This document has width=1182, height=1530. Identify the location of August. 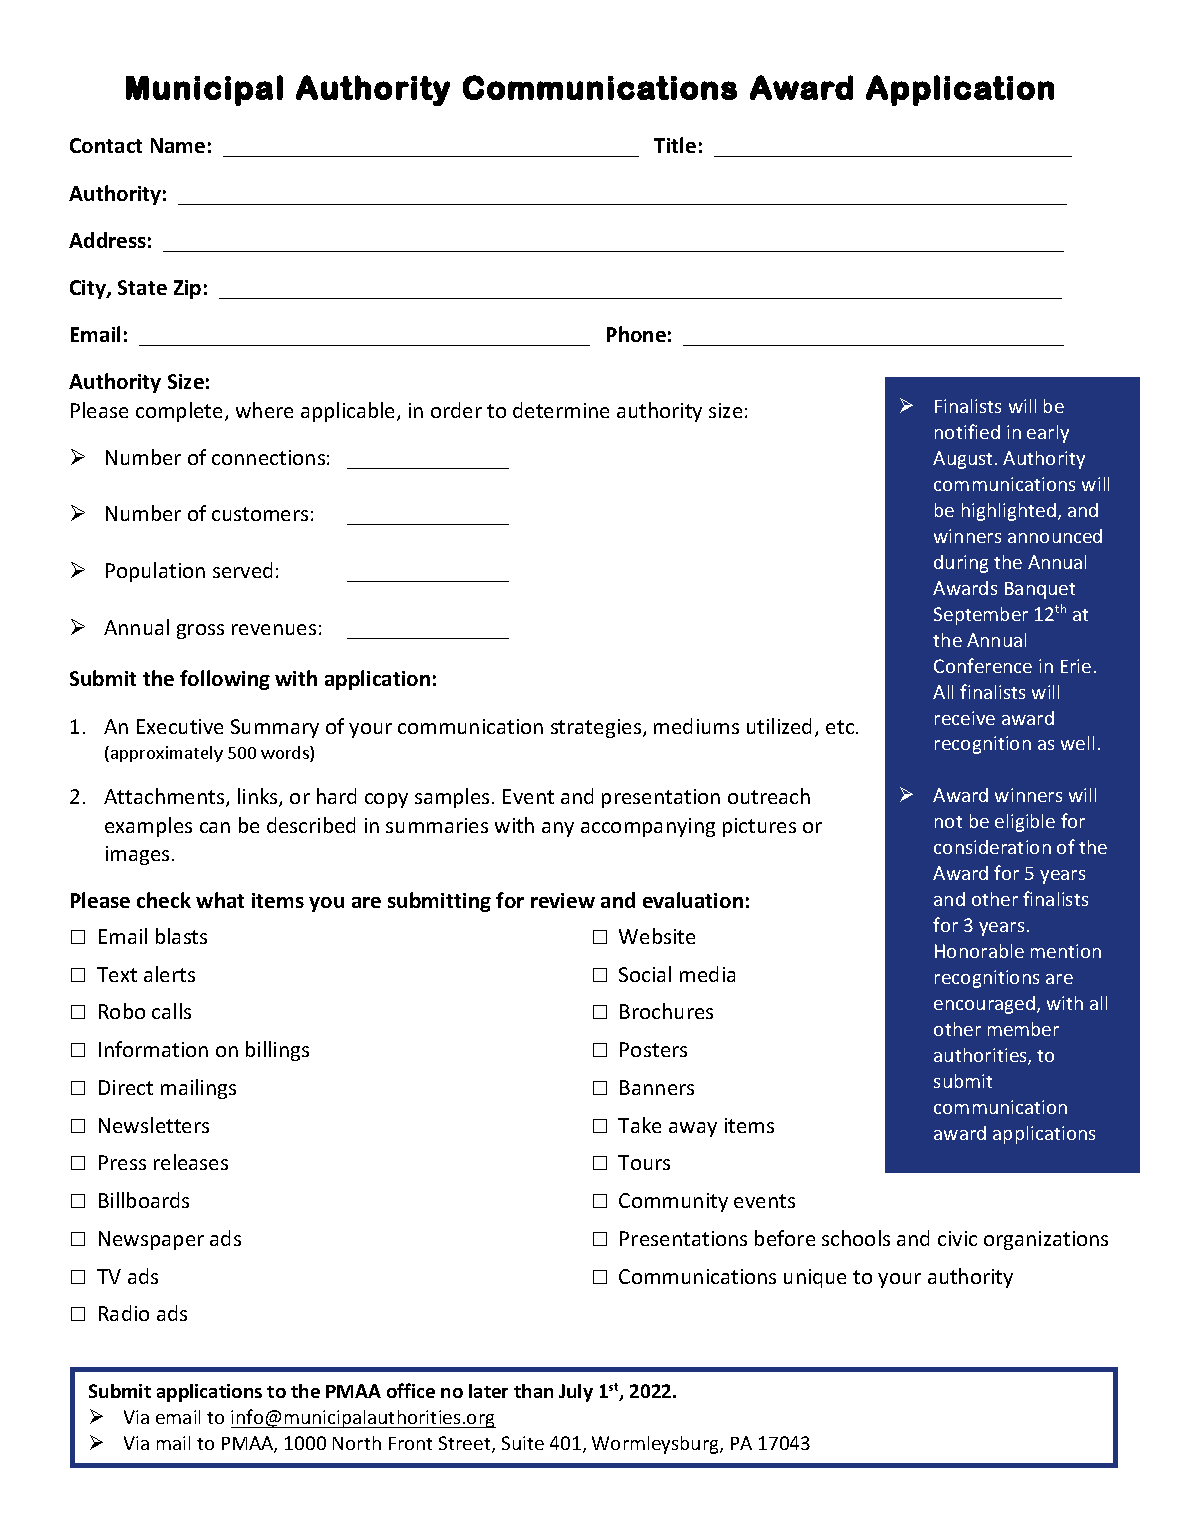
(964, 460).
